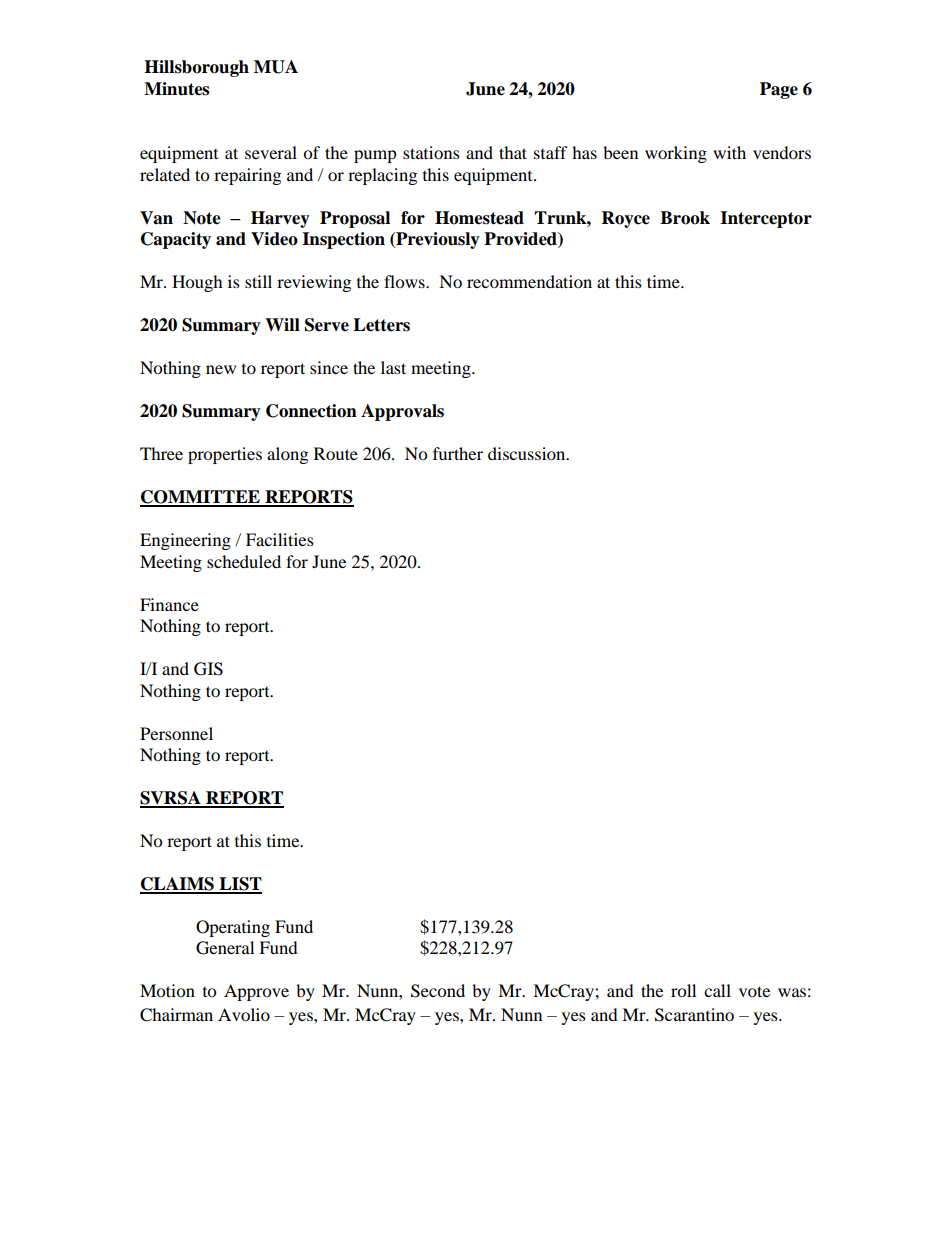 Image resolution: width=952 pixels, height=1233 pixels. Describe the element at coordinates (528, 453) in the image. I see `discussion` at that location.
